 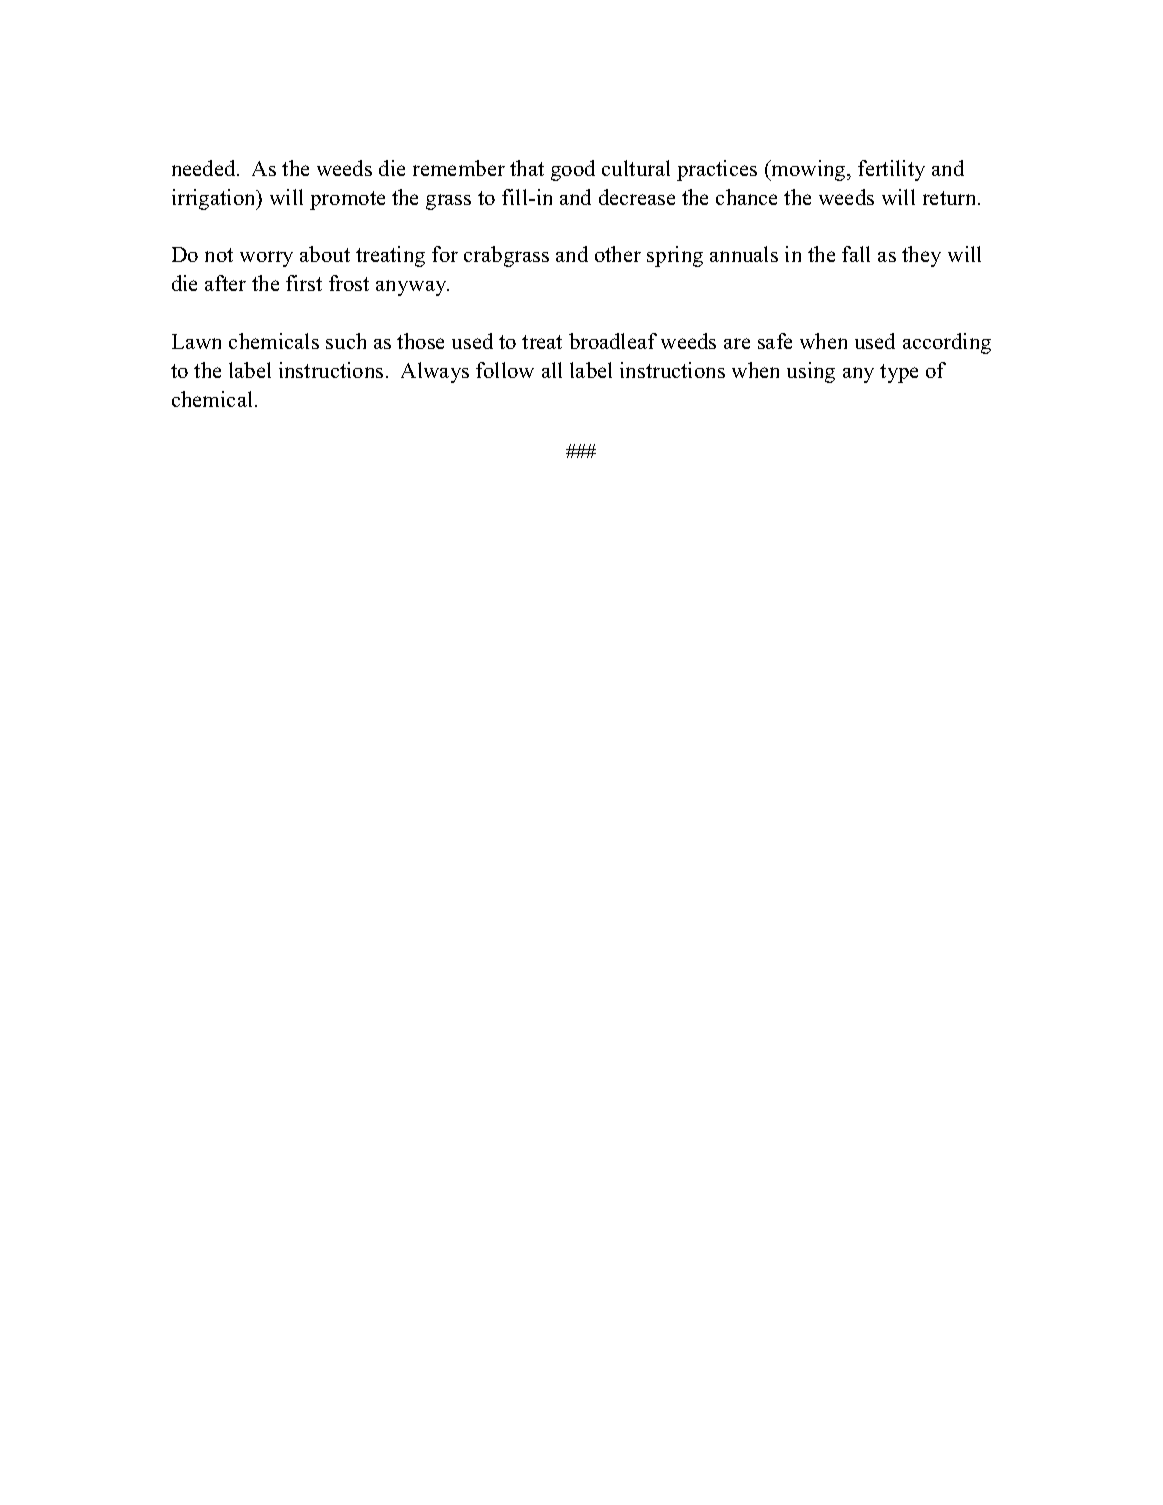 I want to click on fertility, so click(x=891, y=170).
